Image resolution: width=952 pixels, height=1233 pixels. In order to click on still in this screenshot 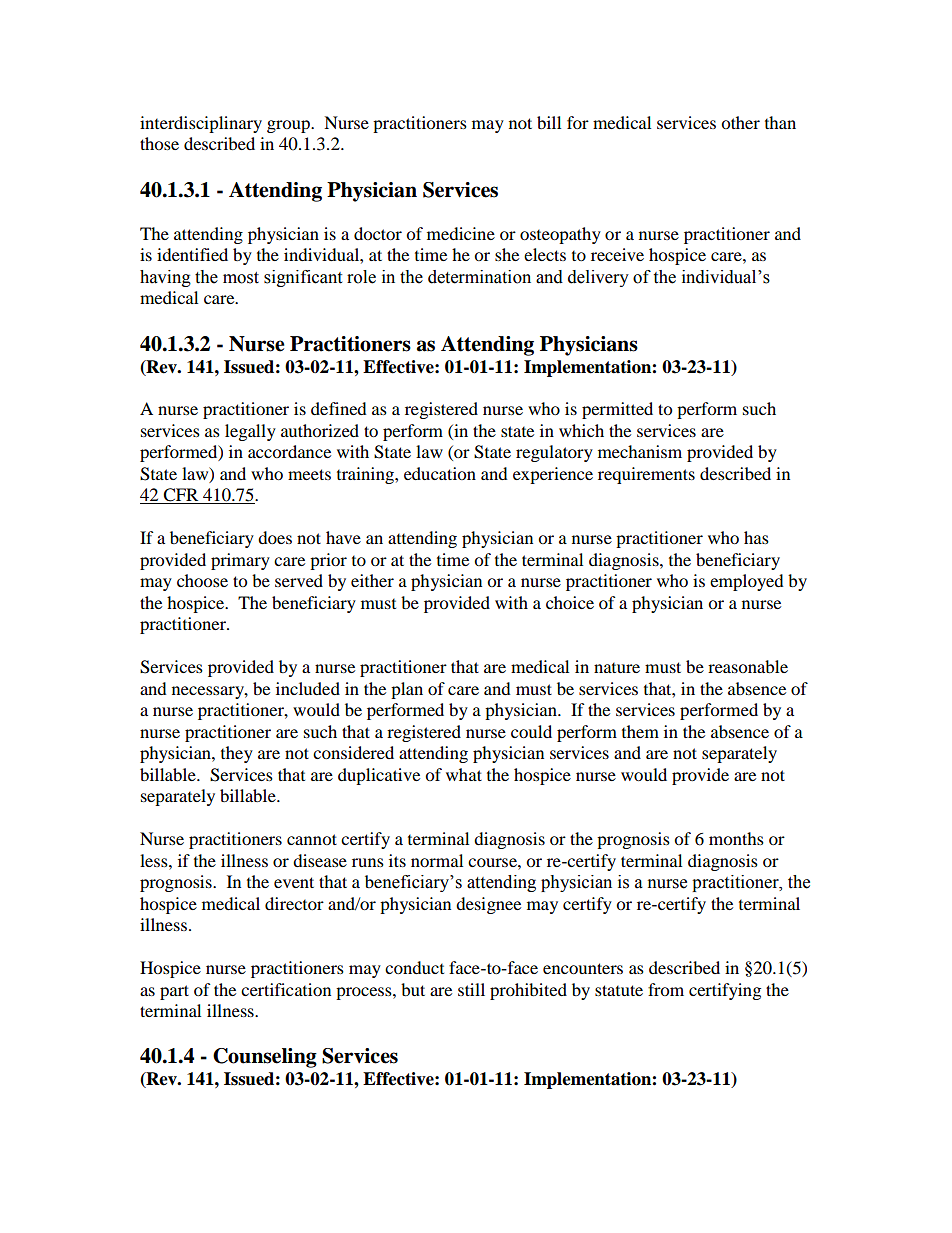, I will do `click(471, 989)`.
